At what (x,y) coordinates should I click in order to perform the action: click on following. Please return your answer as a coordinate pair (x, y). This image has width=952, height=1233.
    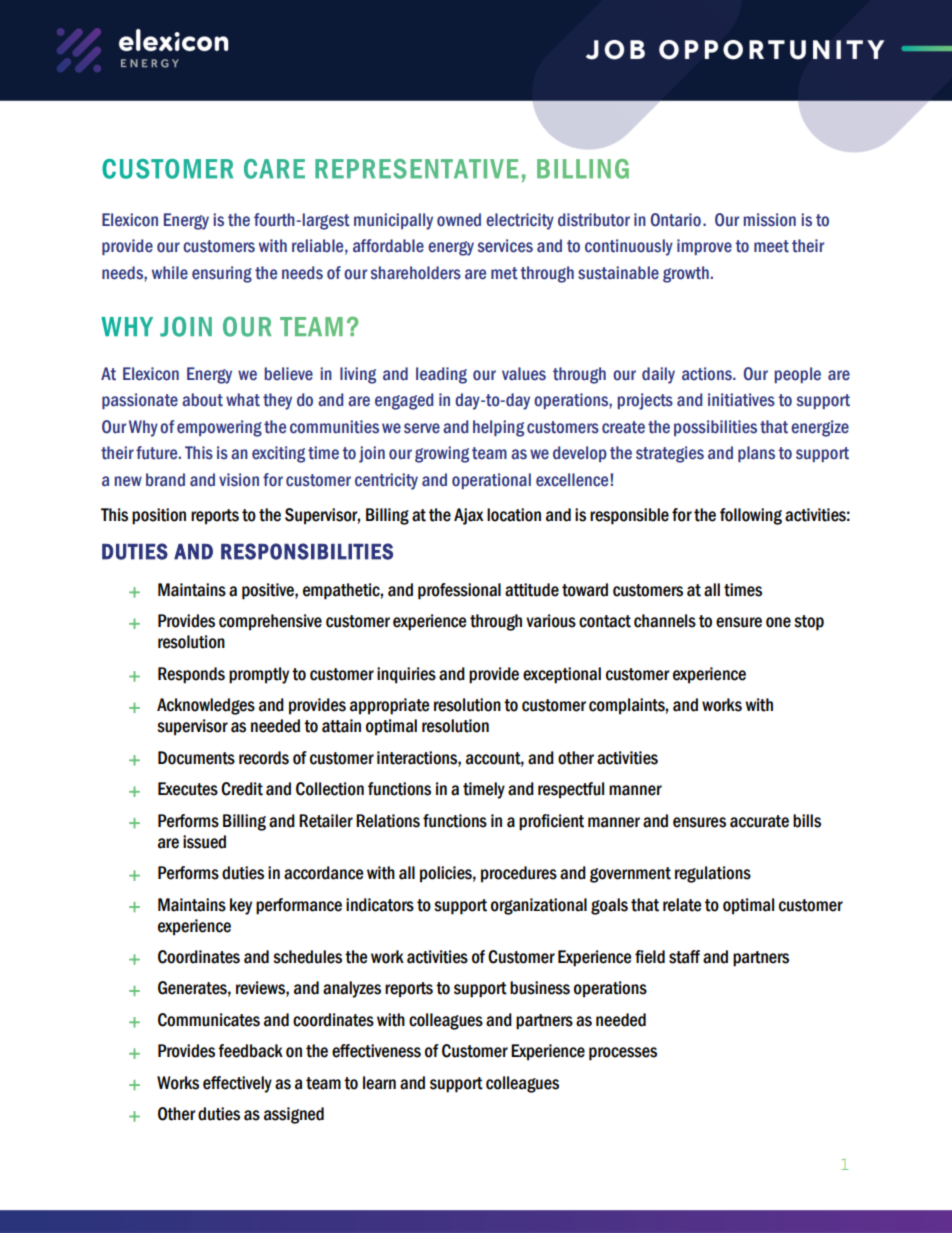
    Looking at the image, I should click on (751, 516).
